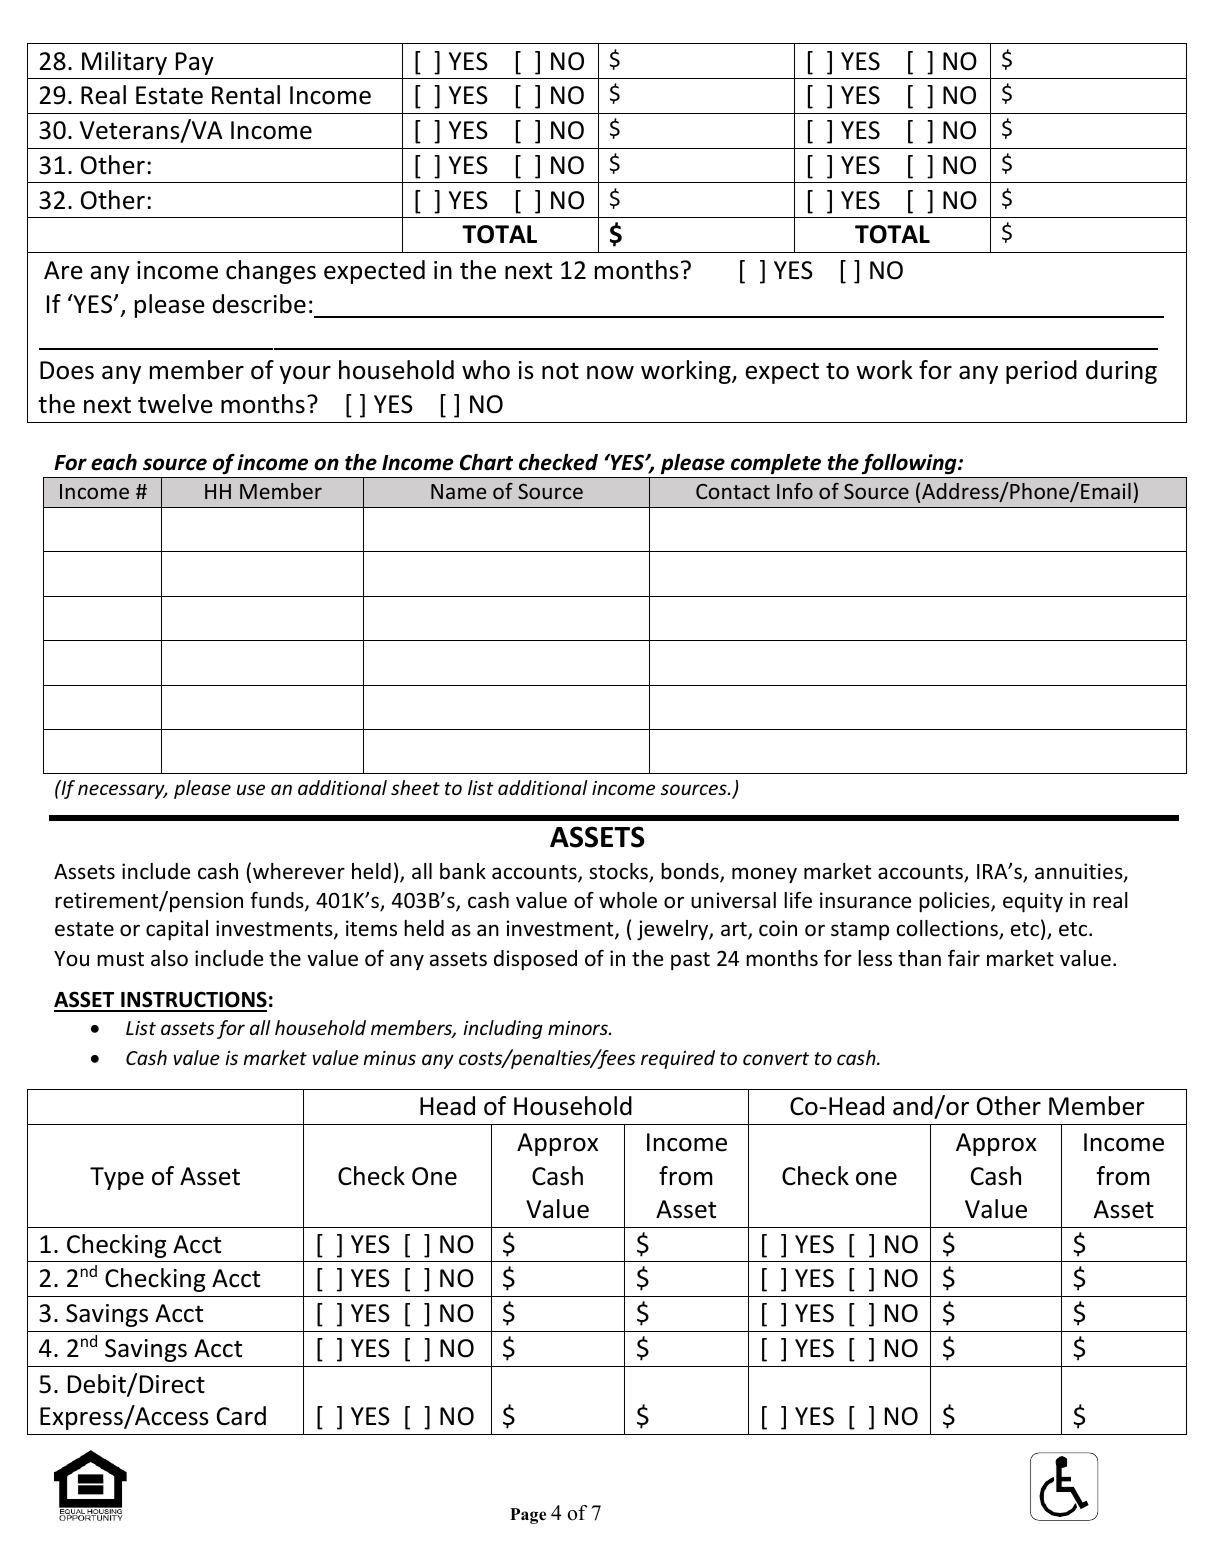 The width and height of the screenshot is (1212, 1568). Describe the element at coordinates (1041, 372) in the screenshot. I see `period` at that location.
